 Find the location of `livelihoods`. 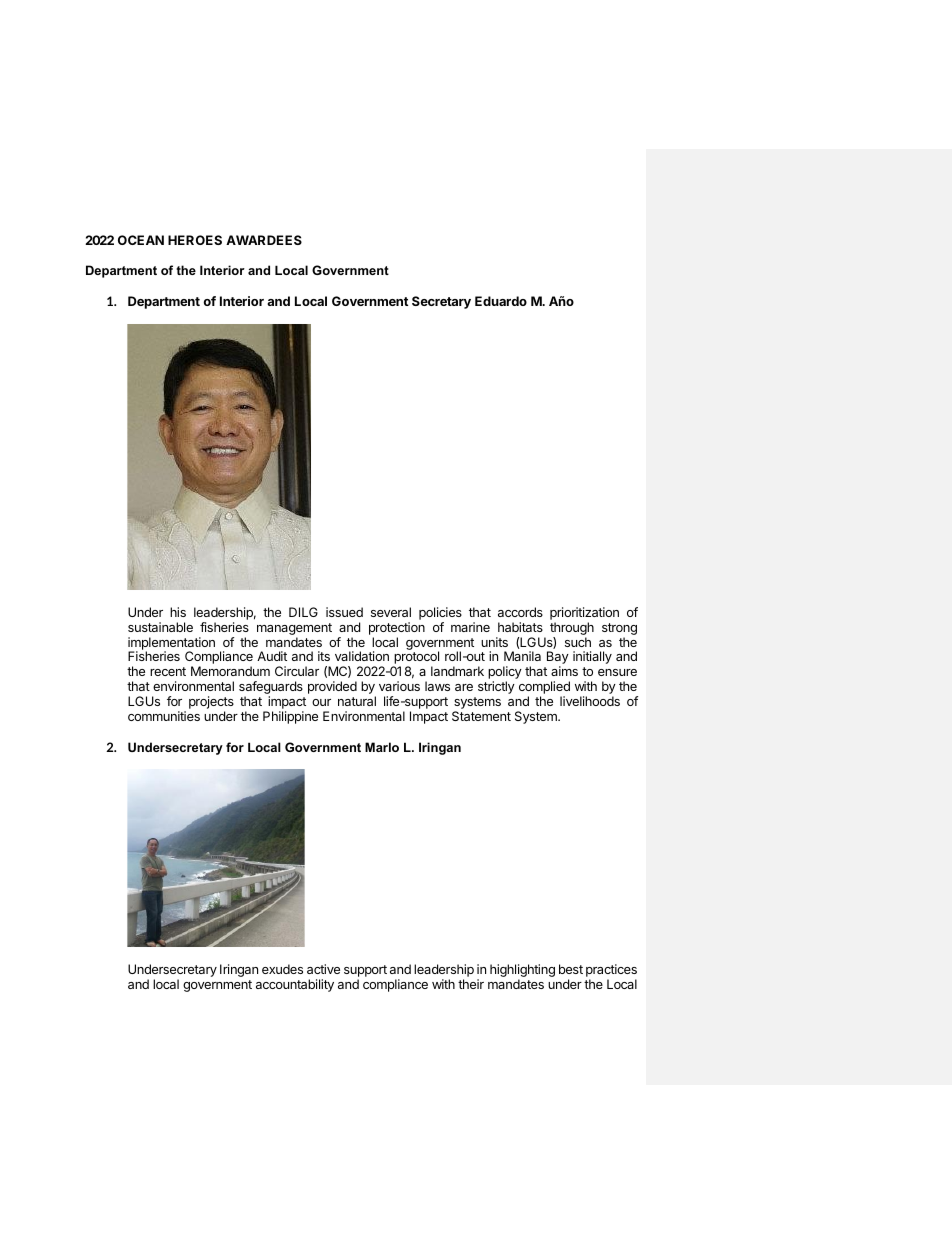

livelihoods is located at coordinates (590, 701).
